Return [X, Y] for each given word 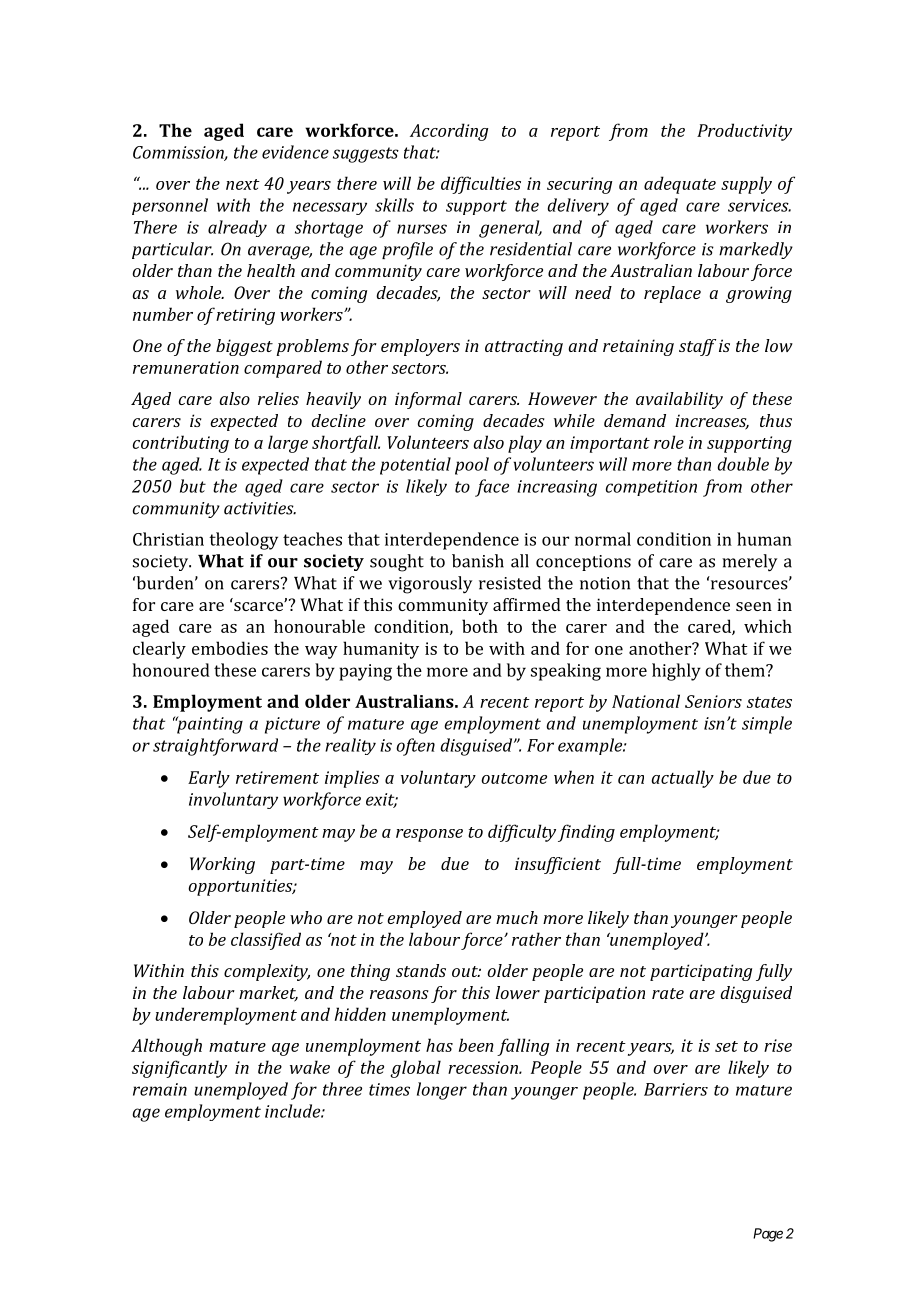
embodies [230, 648]
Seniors [713, 701]
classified [266, 941]
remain [160, 1089]
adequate [680, 185]
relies [278, 398]
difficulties [481, 185]
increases [712, 421]
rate [668, 993]
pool [472, 466]
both [480, 626]
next [243, 184]
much [517, 917]
